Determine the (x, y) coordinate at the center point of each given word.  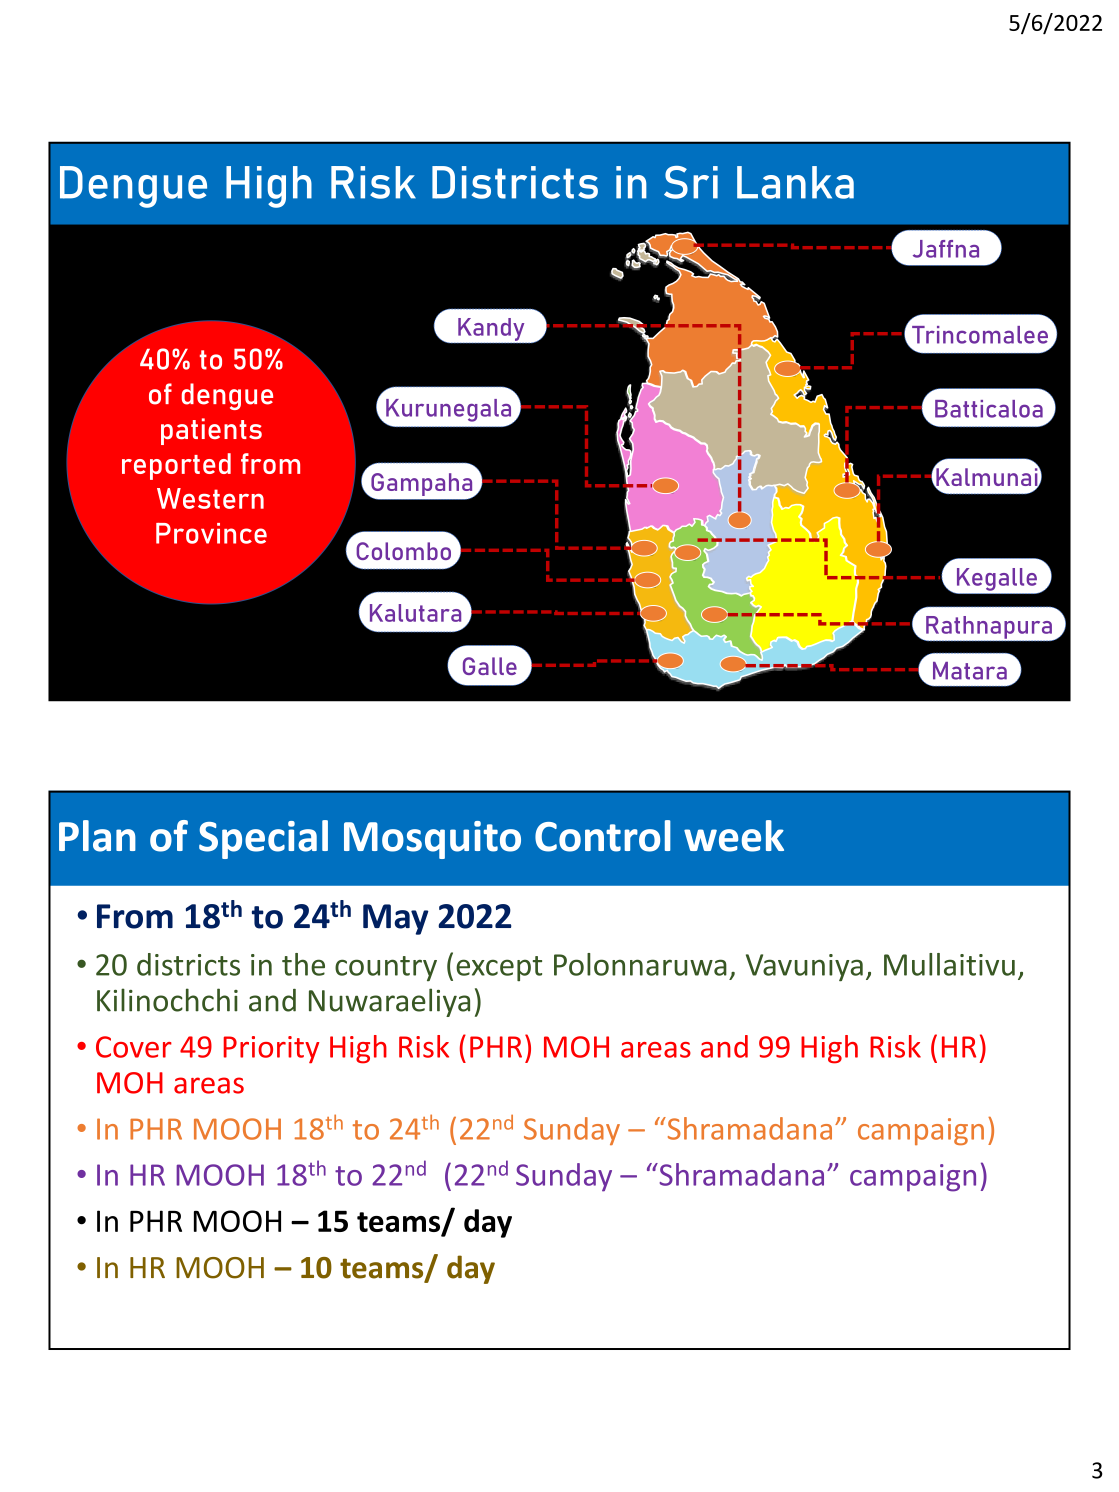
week (734, 836)
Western (210, 498)
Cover (134, 1047)
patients (211, 431)
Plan (97, 836)
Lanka (795, 182)
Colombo (403, 551)
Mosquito (432, 840)
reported (176, 466)
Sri (691, 182)
